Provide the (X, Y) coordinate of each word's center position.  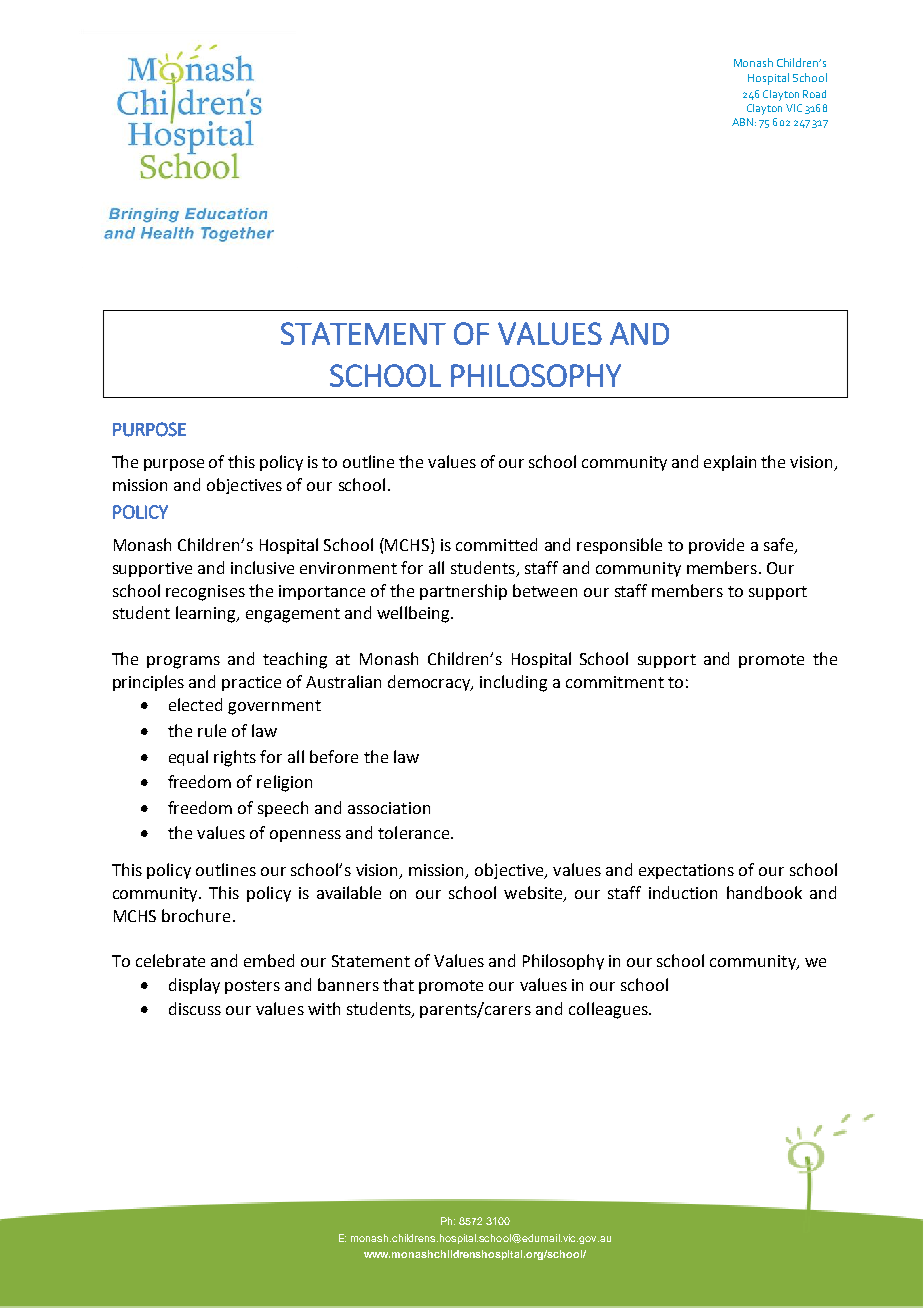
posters (252, 987)
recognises (205, 593)
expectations (686, 871)
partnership (463, 592)
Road (814, 94)
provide (716, 546)
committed (496, 544)
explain (730, 463)
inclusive (262, 567)
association (389, 808)
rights (235, 758)
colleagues (609, 1010)
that (398, 984)
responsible (619, 546)
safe (780, 546)
